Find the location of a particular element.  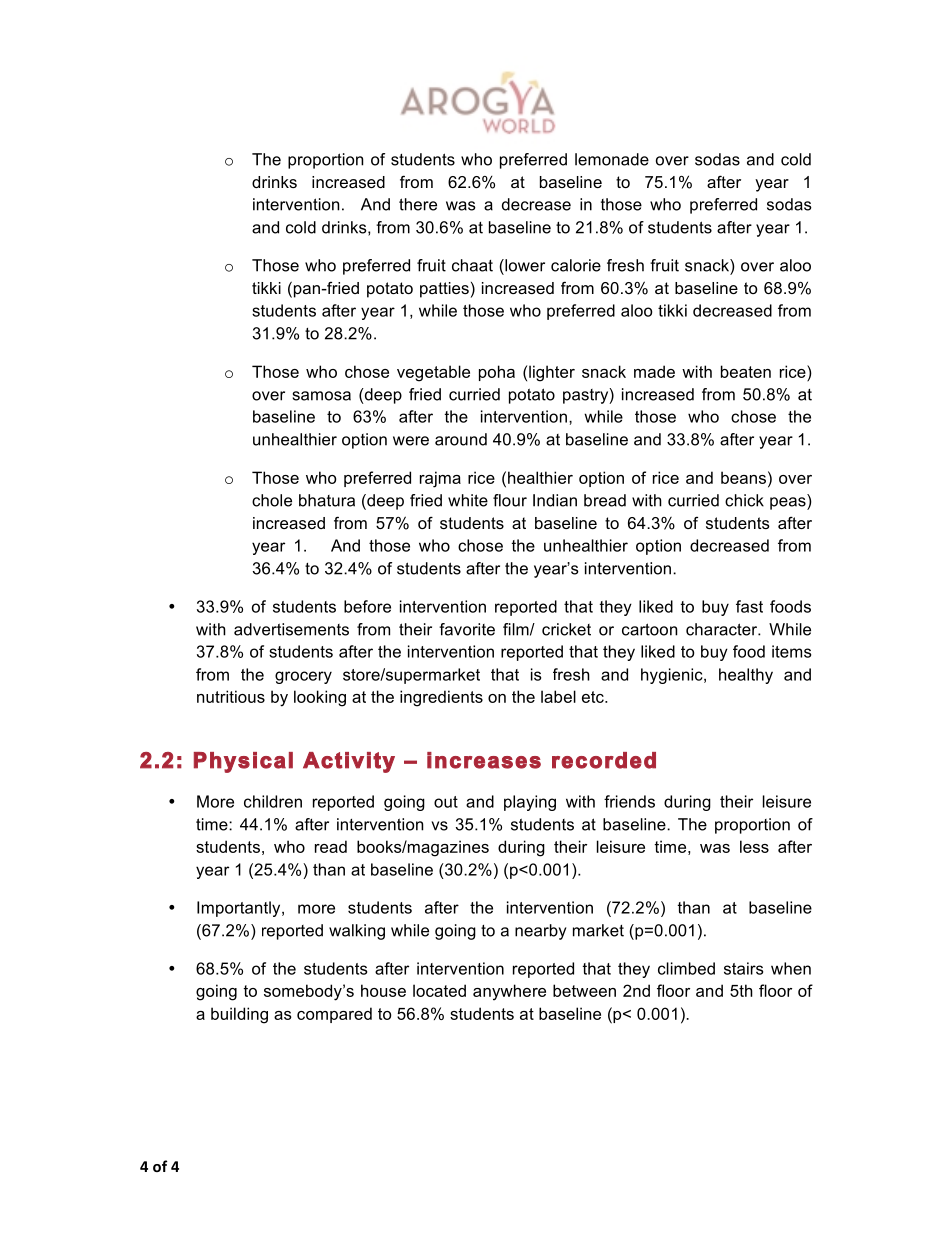

lower is located at coordinates (524, 265).
